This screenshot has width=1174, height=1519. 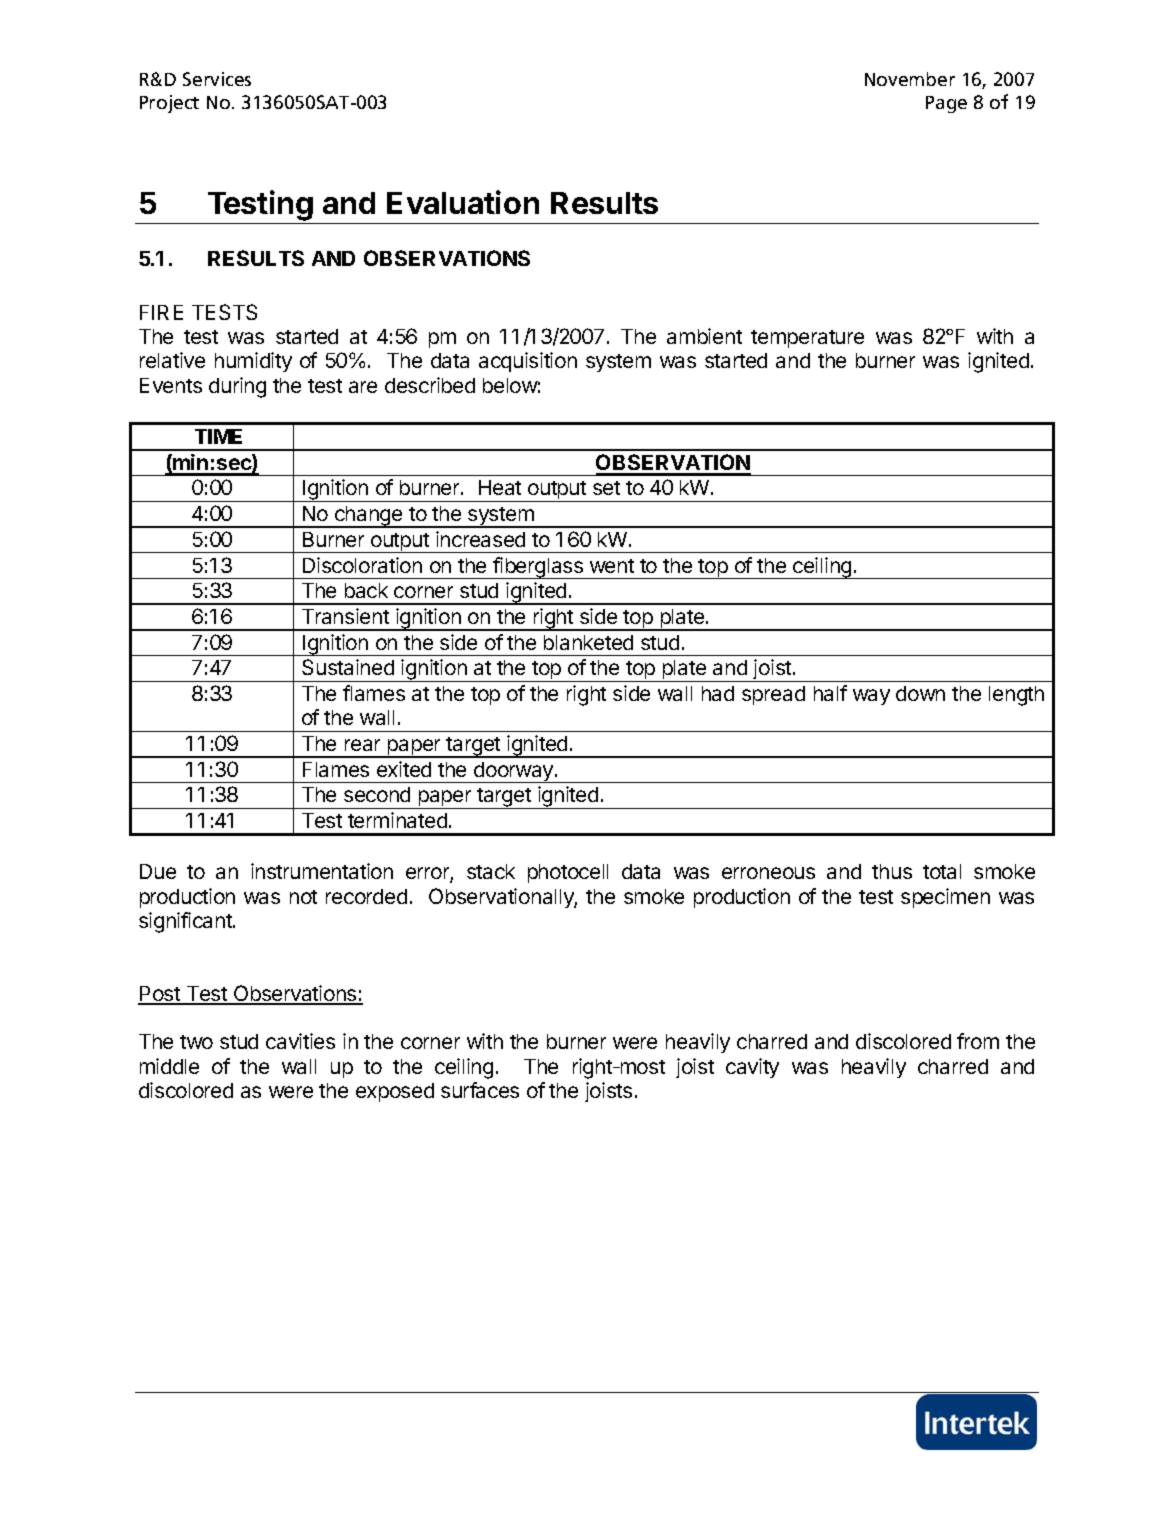 What do you see at coordinates (300, 1041) in the screenshot?
I see `cavities` at bounding box center [300, 1041].
